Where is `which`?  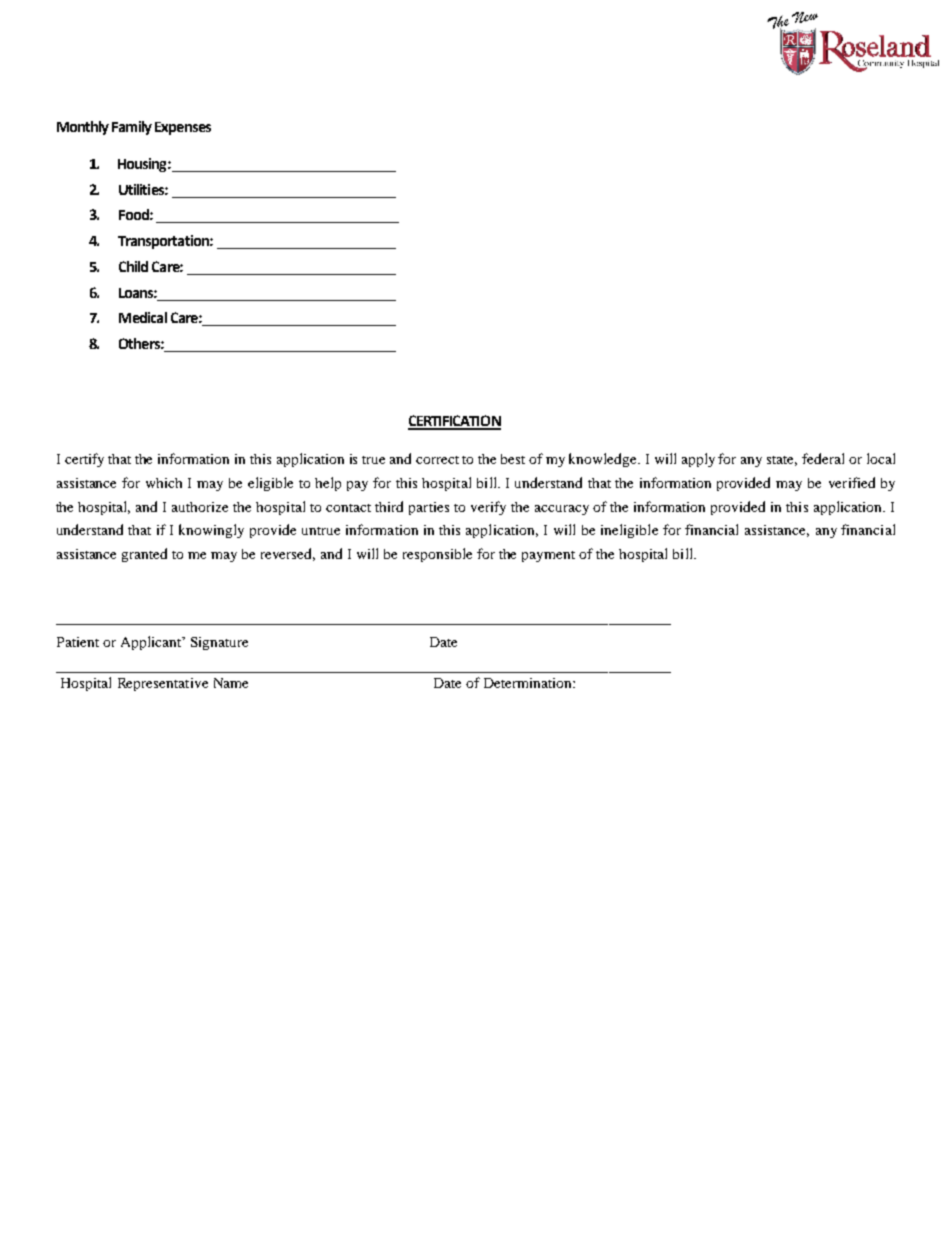
which is located at coordinates (164, 483).
